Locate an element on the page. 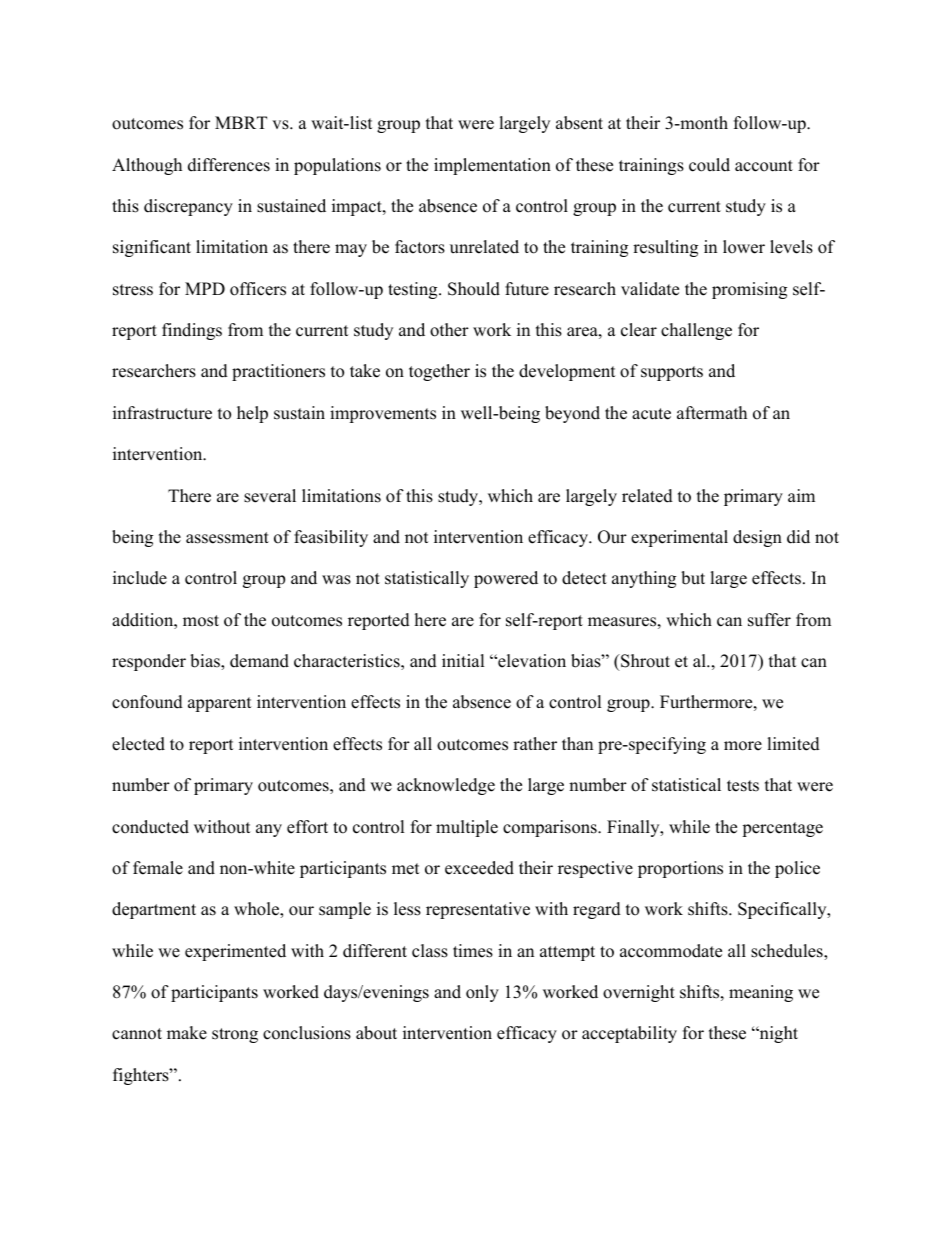 This document has height=1233, width=952. but is located at coordinates (693, 578).
